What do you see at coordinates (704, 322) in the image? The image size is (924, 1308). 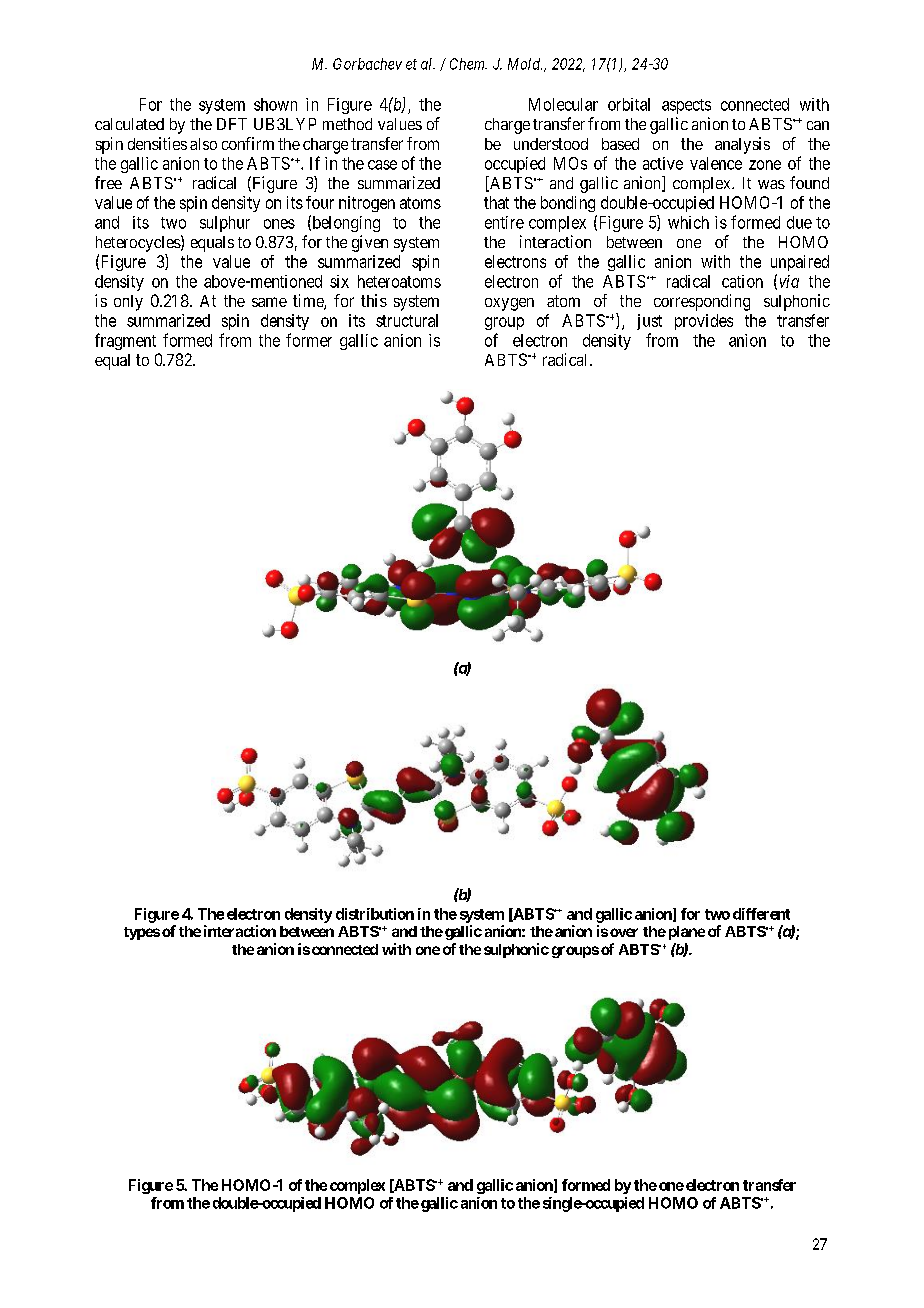 I see `provides` at bounding box center [704, 322].
